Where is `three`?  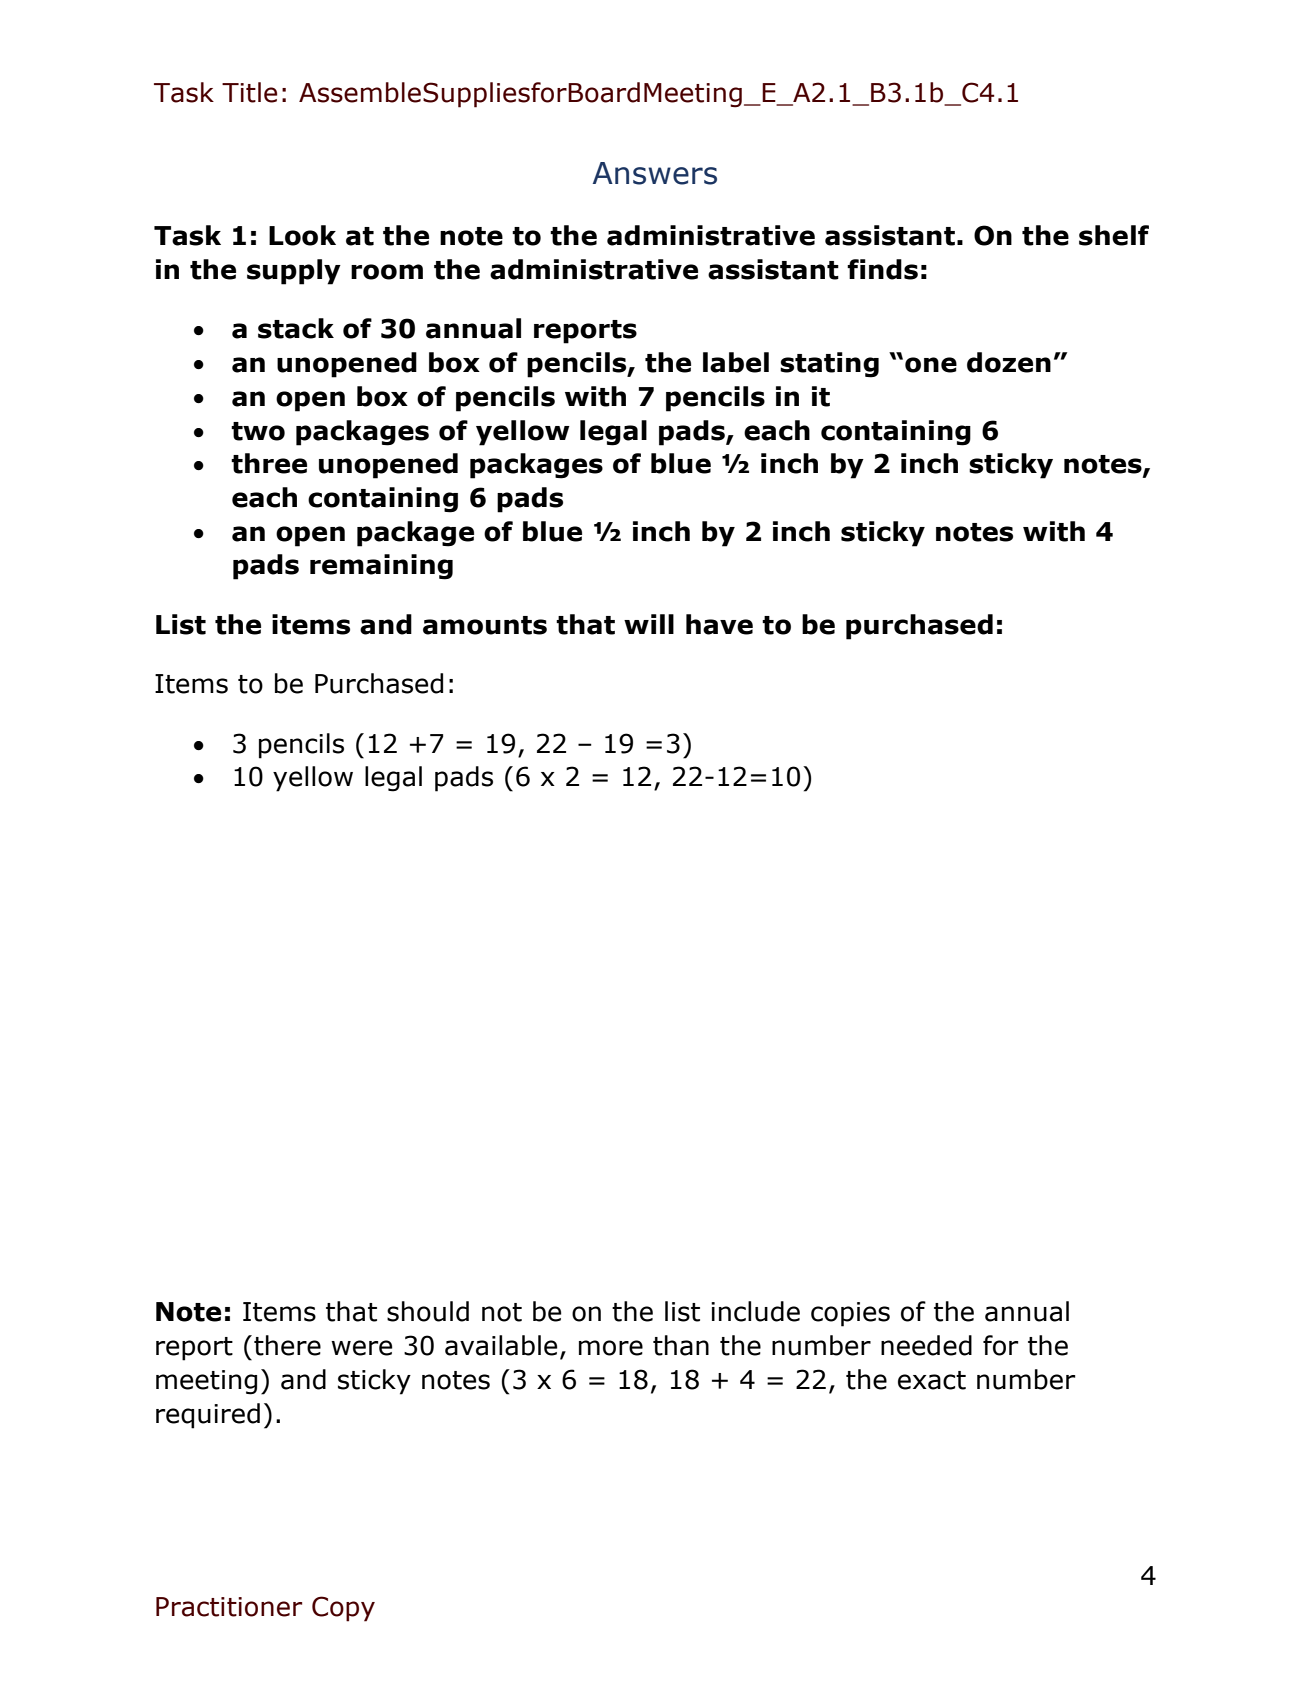 three is located at coordinates (269, 463).
